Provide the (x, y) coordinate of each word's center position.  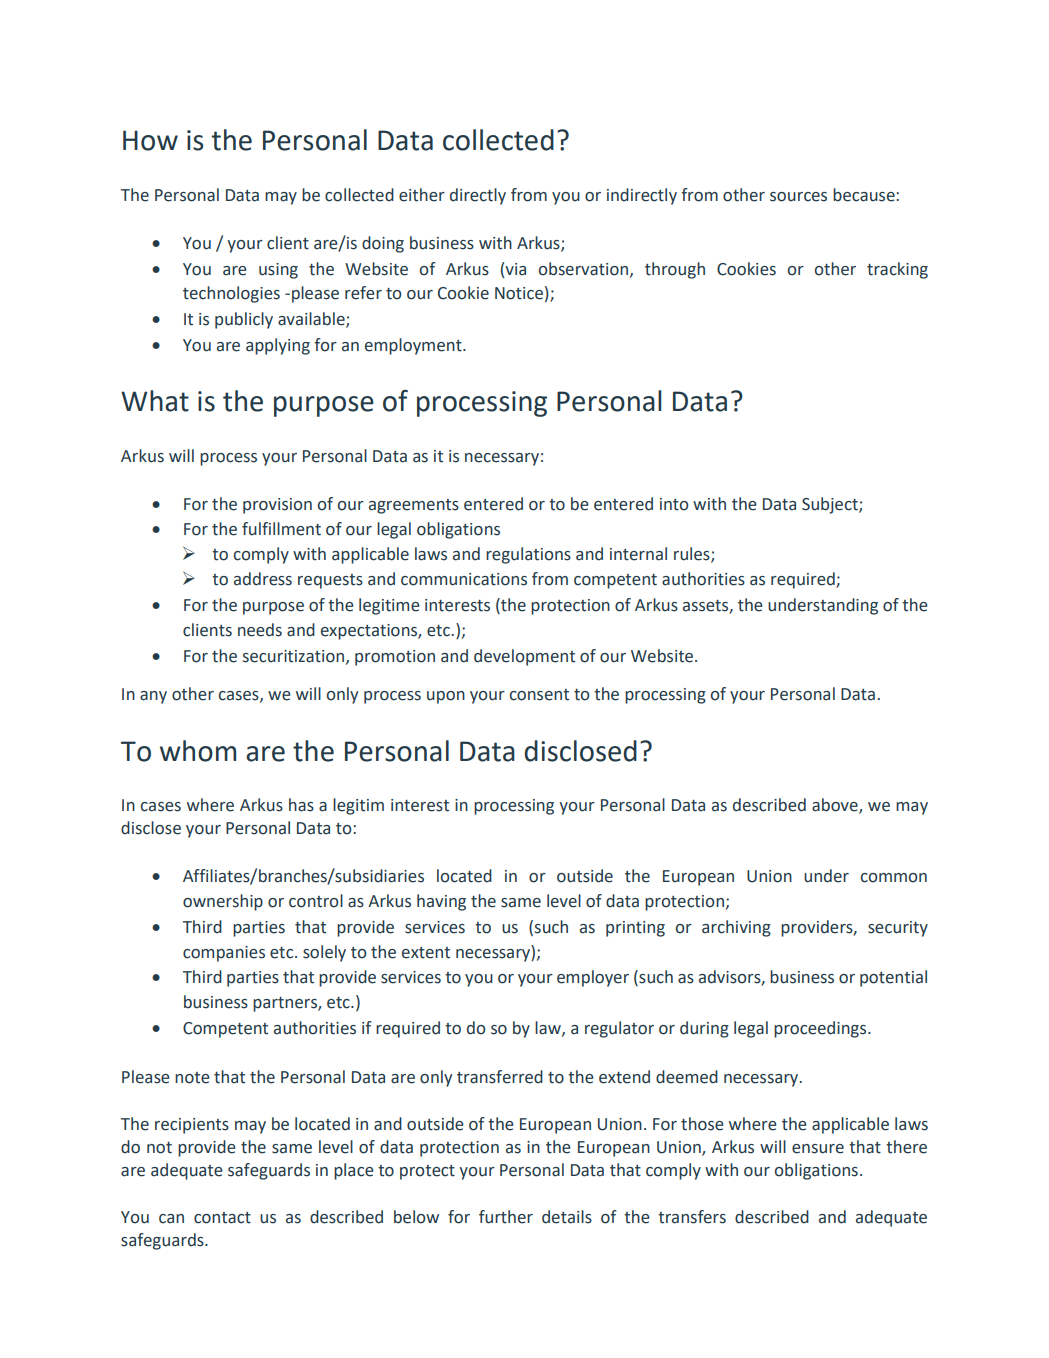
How (150, 140)
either (422, 195)
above (836, 805)
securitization (295, 657)
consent (539, 695)
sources (798, 197)
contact (222, 1218)
